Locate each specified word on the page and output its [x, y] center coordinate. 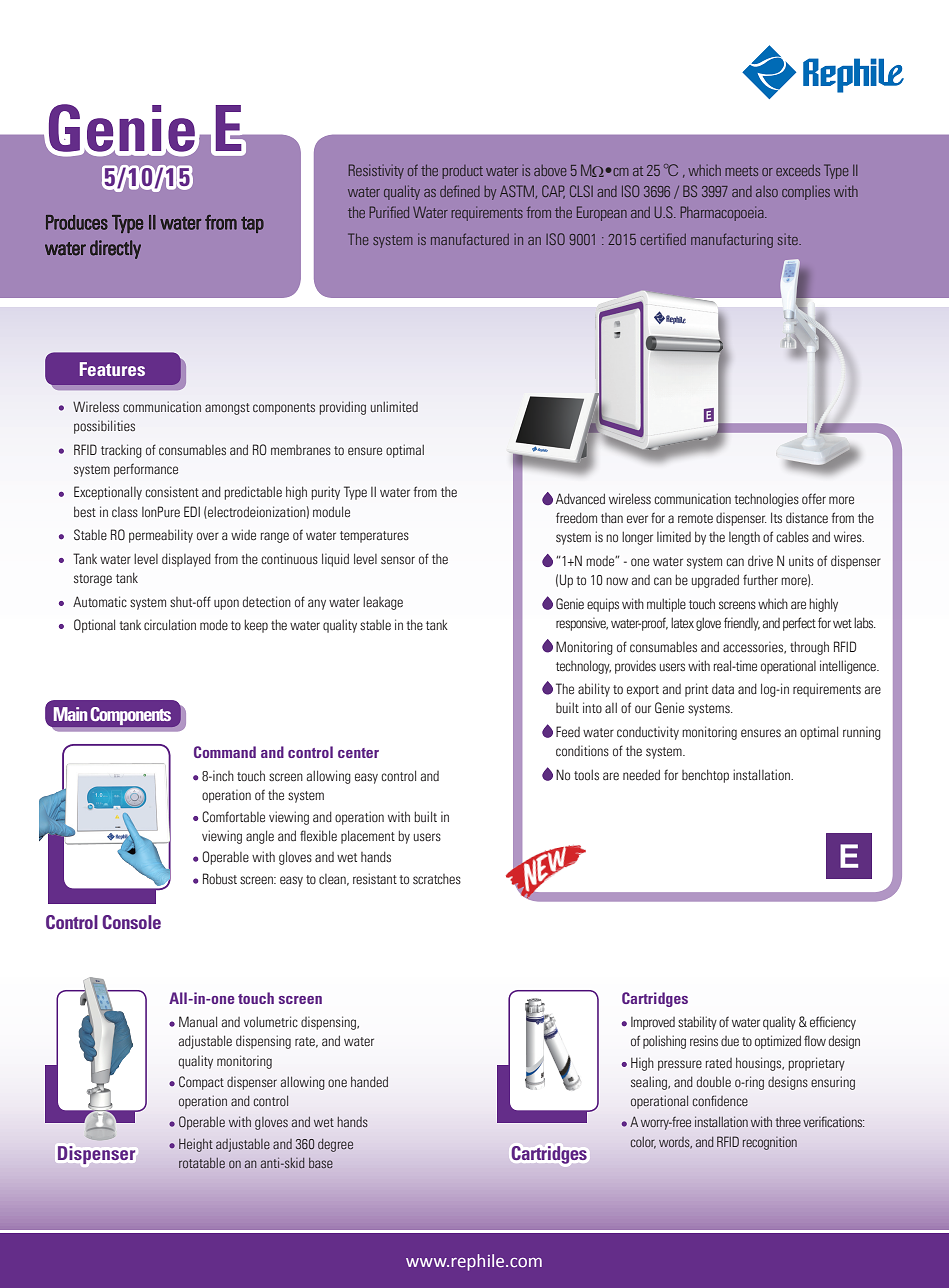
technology [583, 667]
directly [115, 249]
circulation [170, 624]
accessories [754, 647]
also [767, 191]
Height [196, 1145]
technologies [766, 500]
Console [131, 922]
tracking [121, 451]
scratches [437, 879]
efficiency [833, 1023]
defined [460, 191]
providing [343, 408]
